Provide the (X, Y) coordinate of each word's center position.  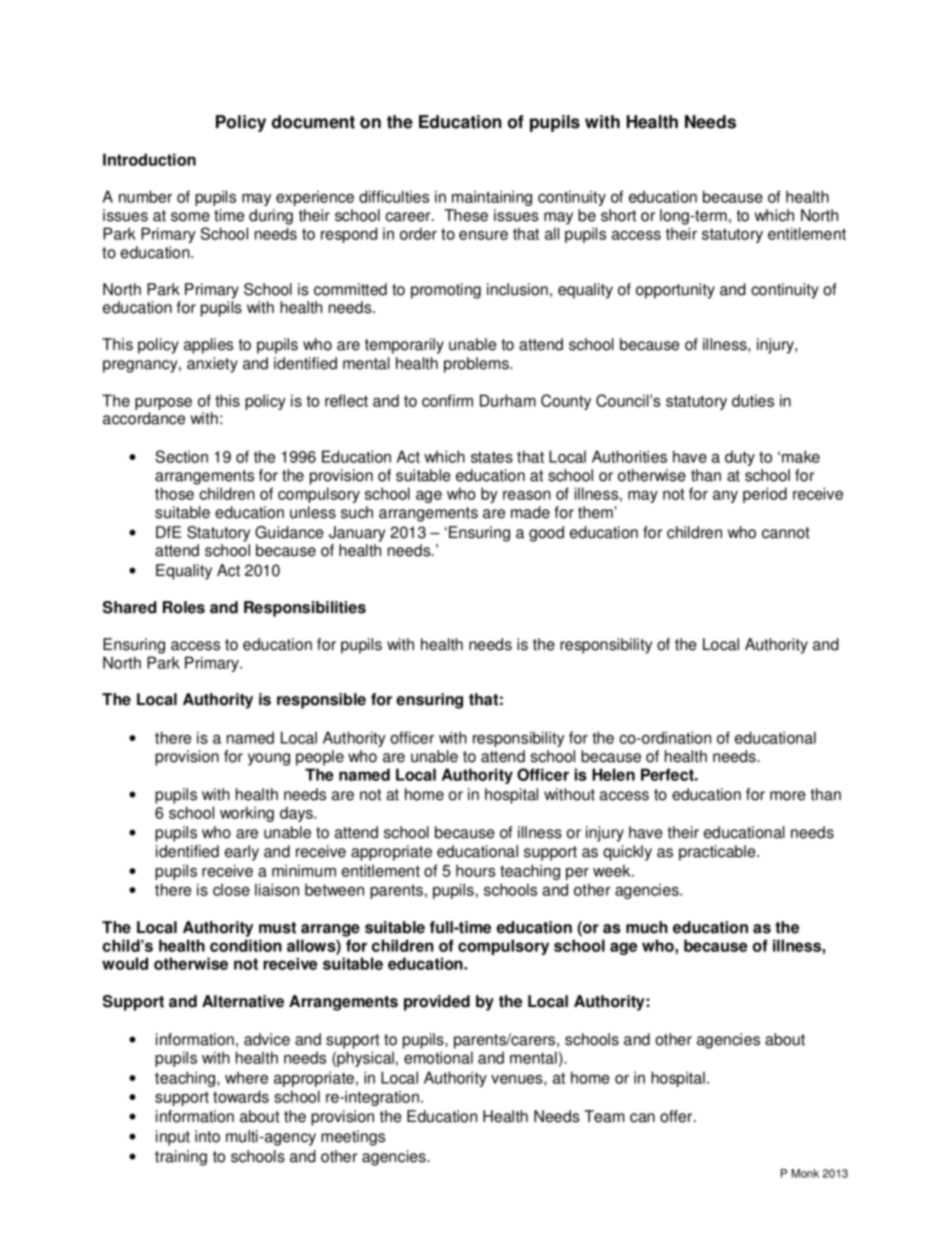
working (247, 814)
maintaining (492, 198)
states (492, 457)
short (618, 215)
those (174, 493)
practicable (718, 853)
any (725, 497)
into (207, 1136)
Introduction (149, 159)
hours (476, 870)
